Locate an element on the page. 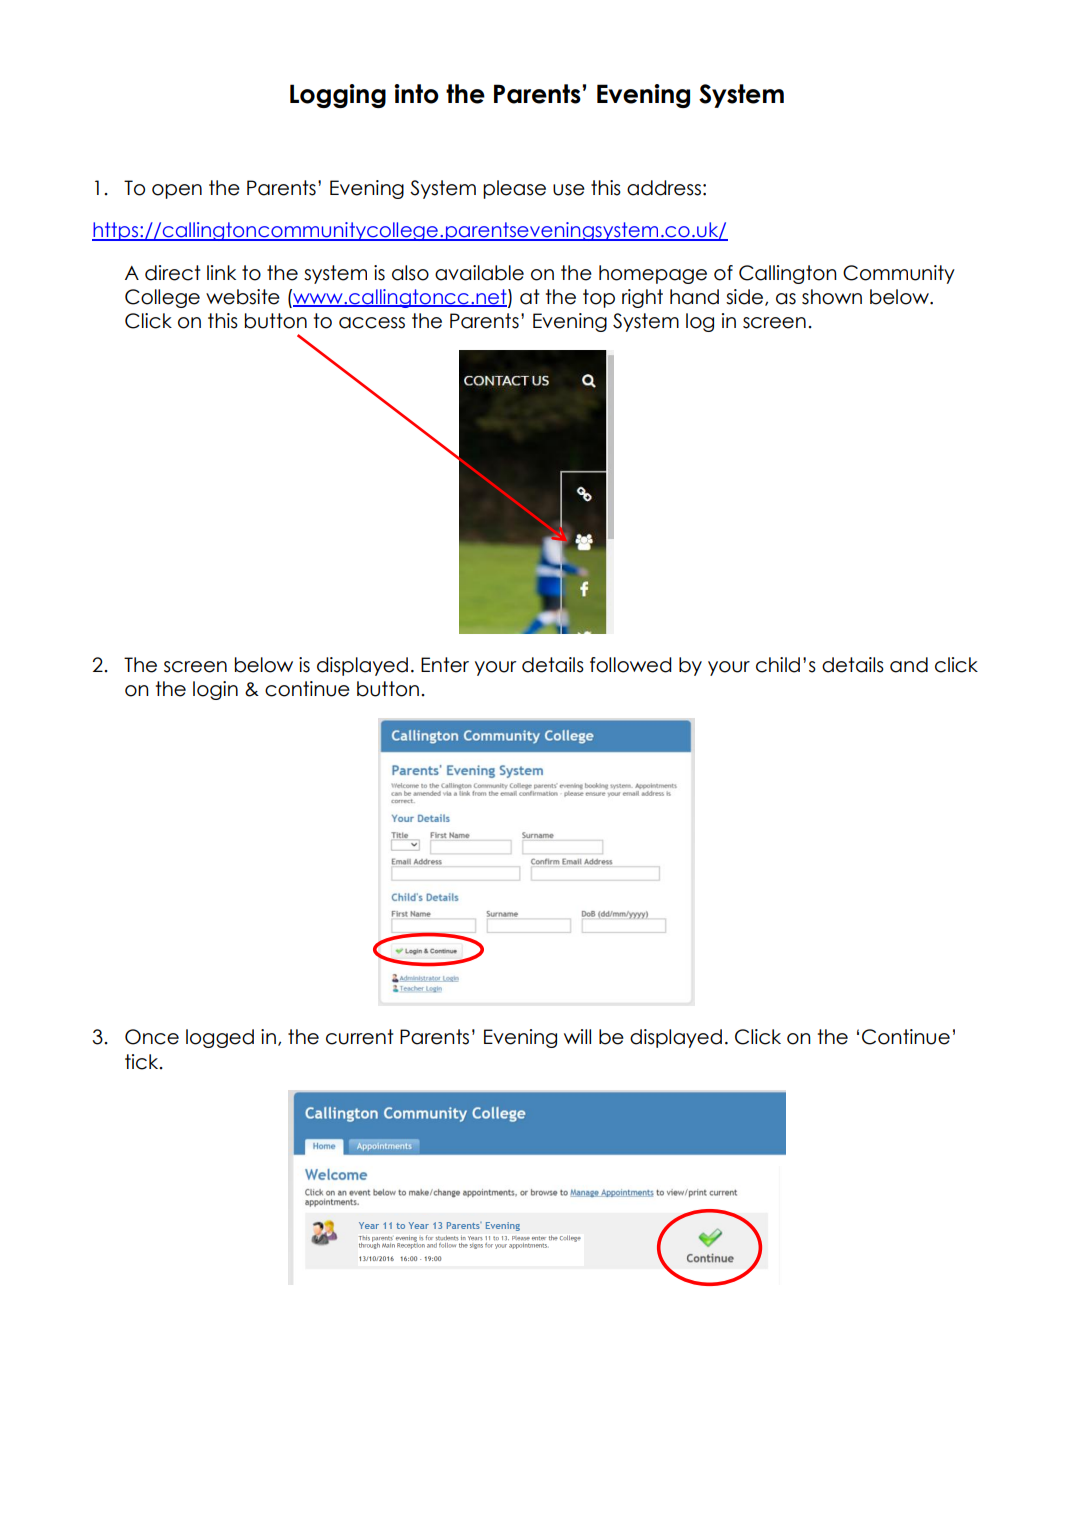 This document has width=1074, height=1519. followed is located at coordinates (631, 665).
